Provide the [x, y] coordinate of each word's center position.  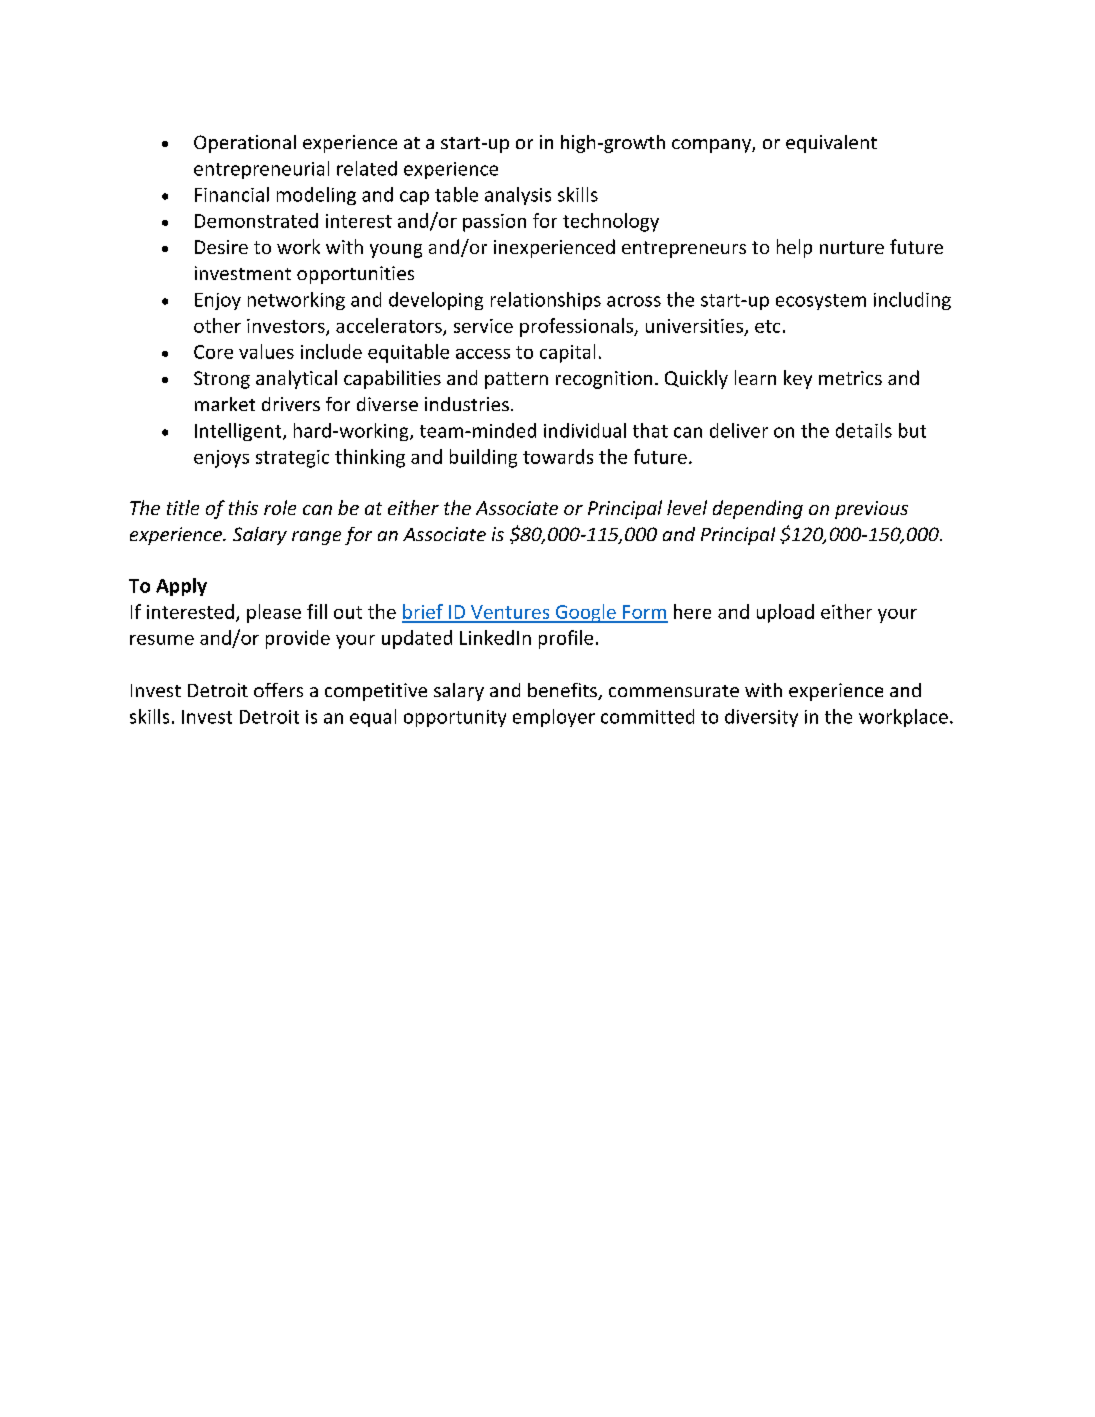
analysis [518, 196]
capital [567, 353]
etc [767, 326]
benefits [563, 691]
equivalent [831, 144]
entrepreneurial [261, 170]
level [687, 507]
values [266, 351]
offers [278, 690]
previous [871, 510]
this [243, 507]
